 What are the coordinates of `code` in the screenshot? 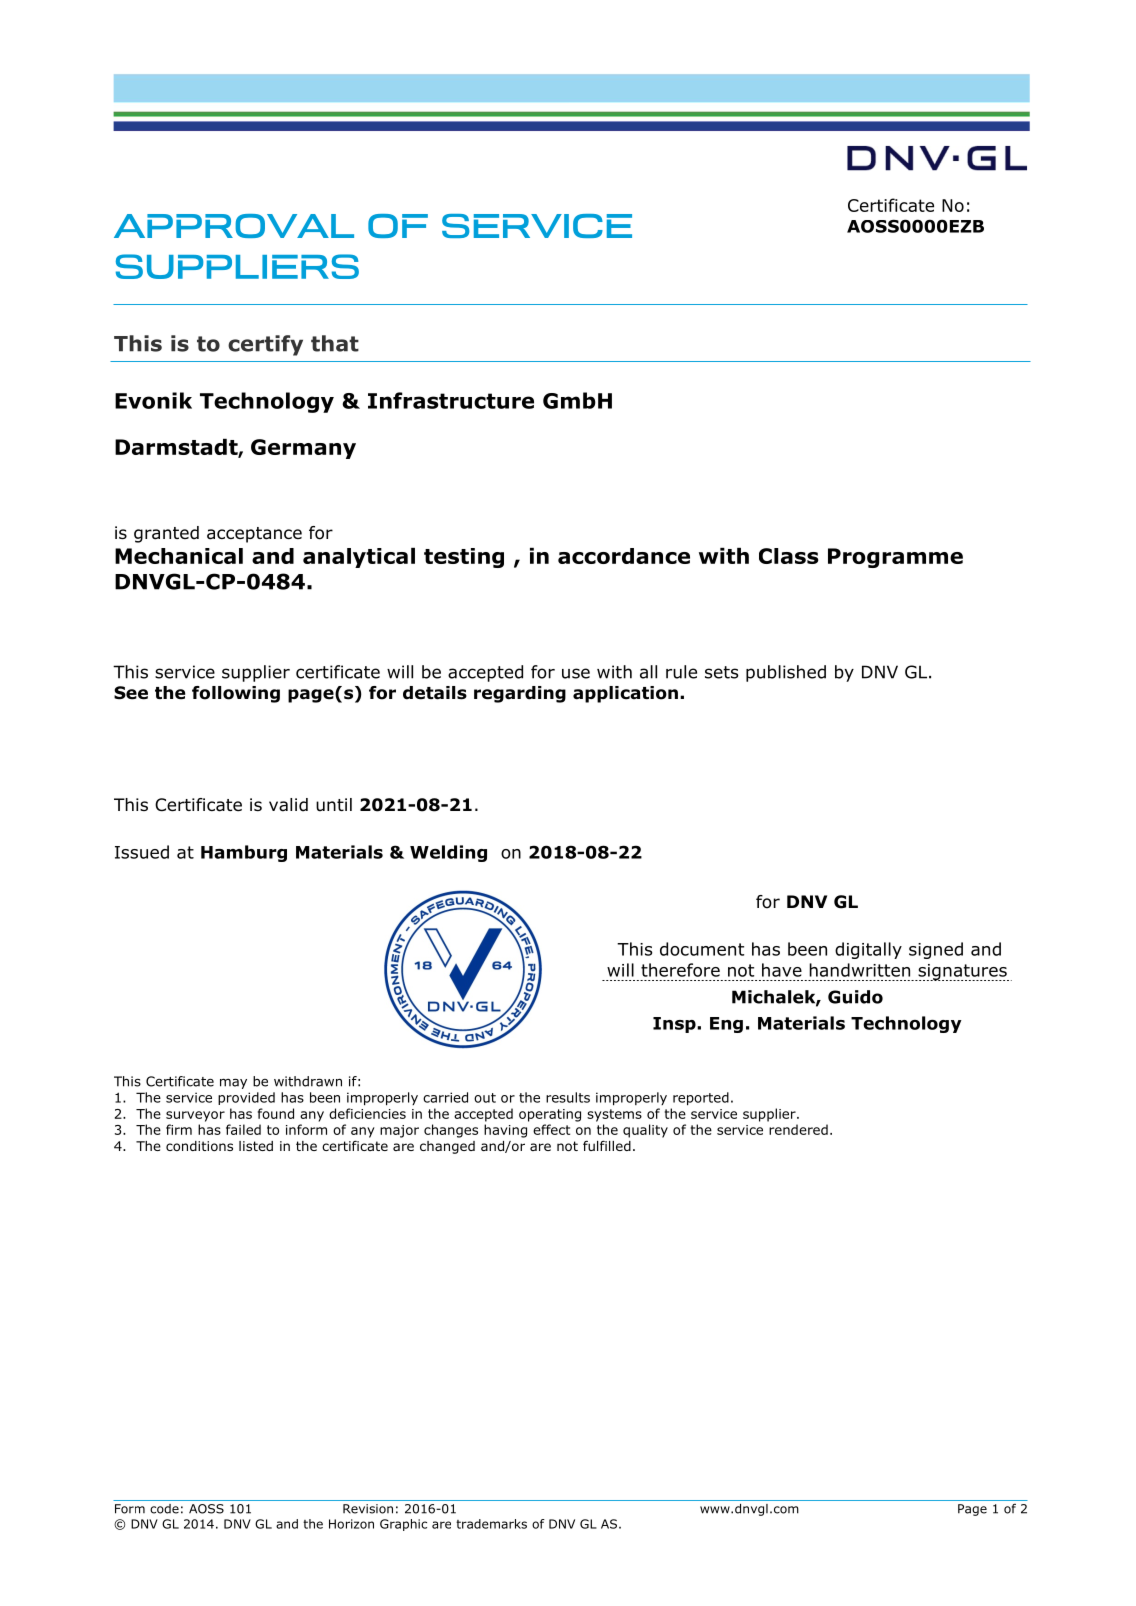 It's located at (164, 1509).
